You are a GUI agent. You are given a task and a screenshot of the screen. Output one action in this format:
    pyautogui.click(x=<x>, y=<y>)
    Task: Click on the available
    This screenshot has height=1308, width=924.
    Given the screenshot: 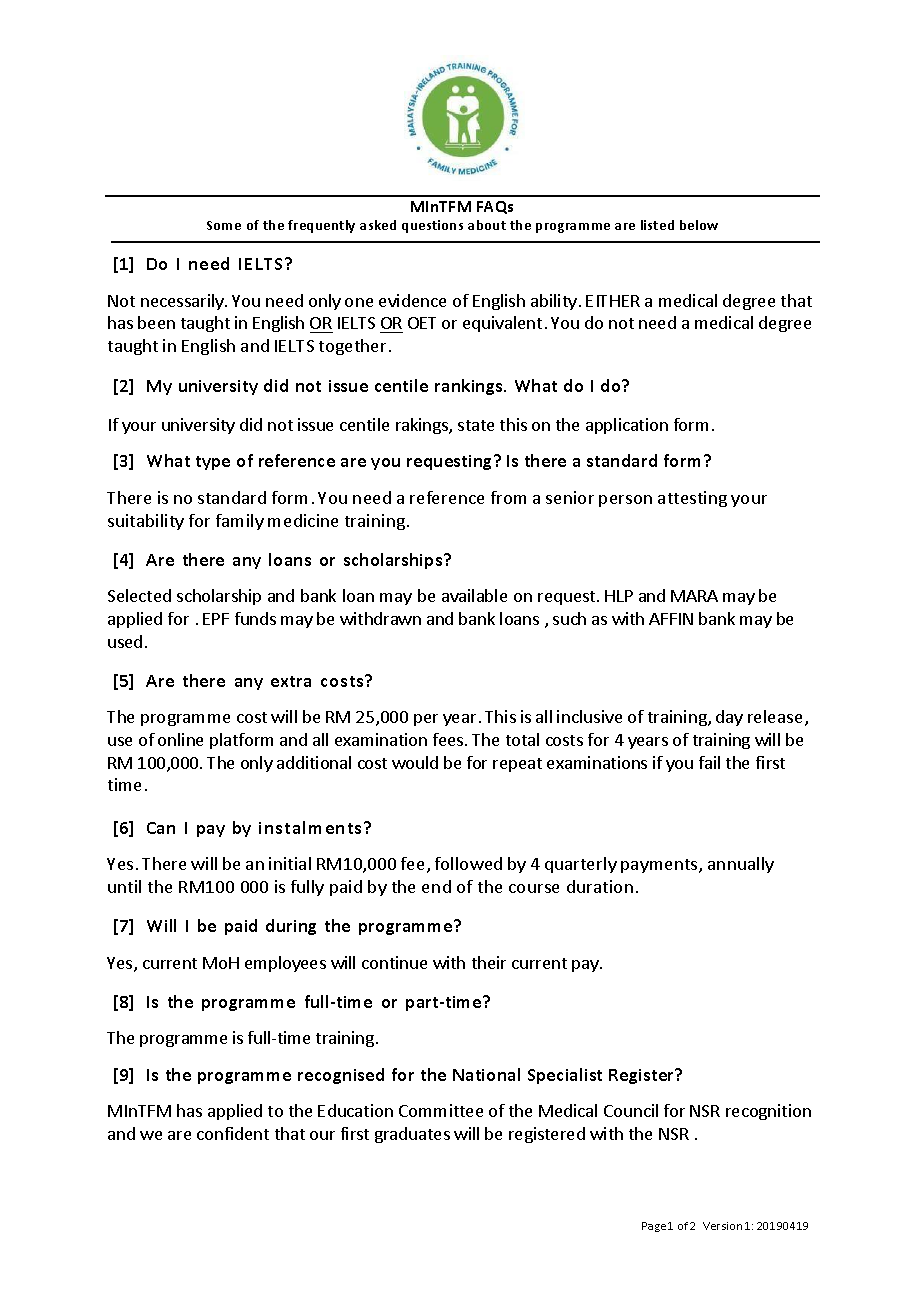 What is the action you would take?
    pyautogui.click(x=474, y=595)
